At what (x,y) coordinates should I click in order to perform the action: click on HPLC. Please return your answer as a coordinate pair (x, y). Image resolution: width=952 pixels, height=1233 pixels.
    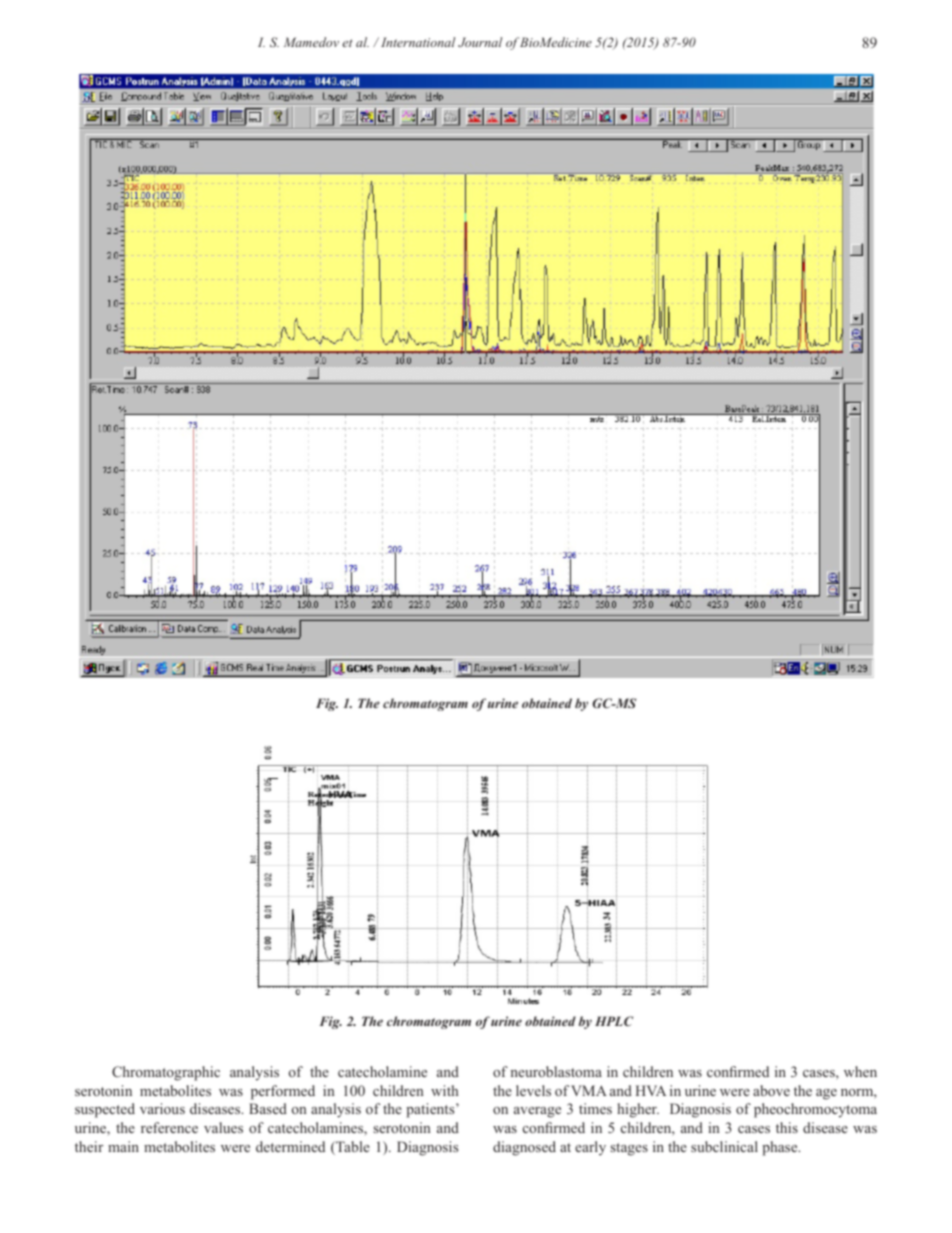
    Looking at the image, I should click on (614, 1021).
